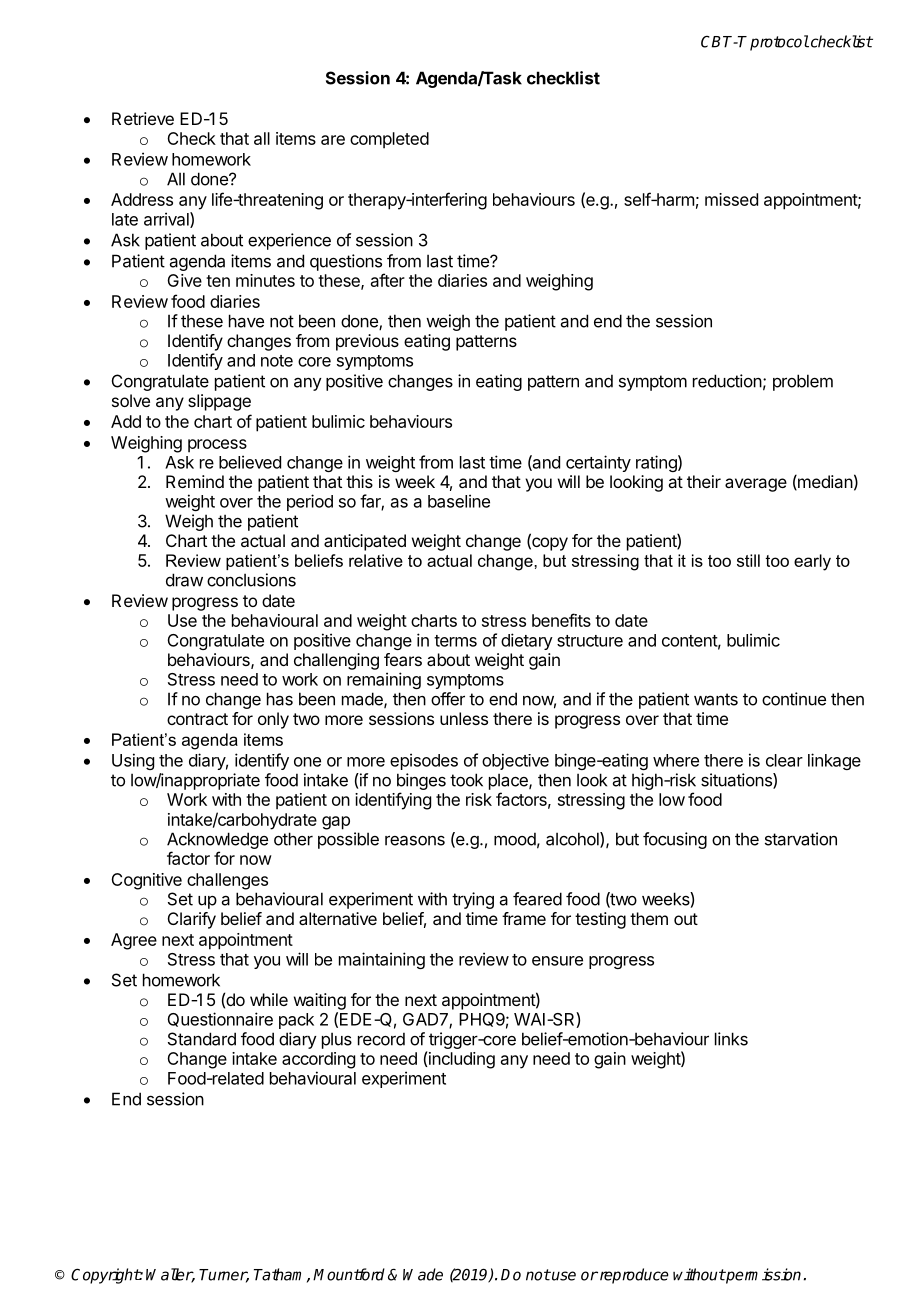 The height and width of the screenshot is (1308, 924). Describe the element at coordinates (716, 699) in the screenshot. I see `wants` at that location.
